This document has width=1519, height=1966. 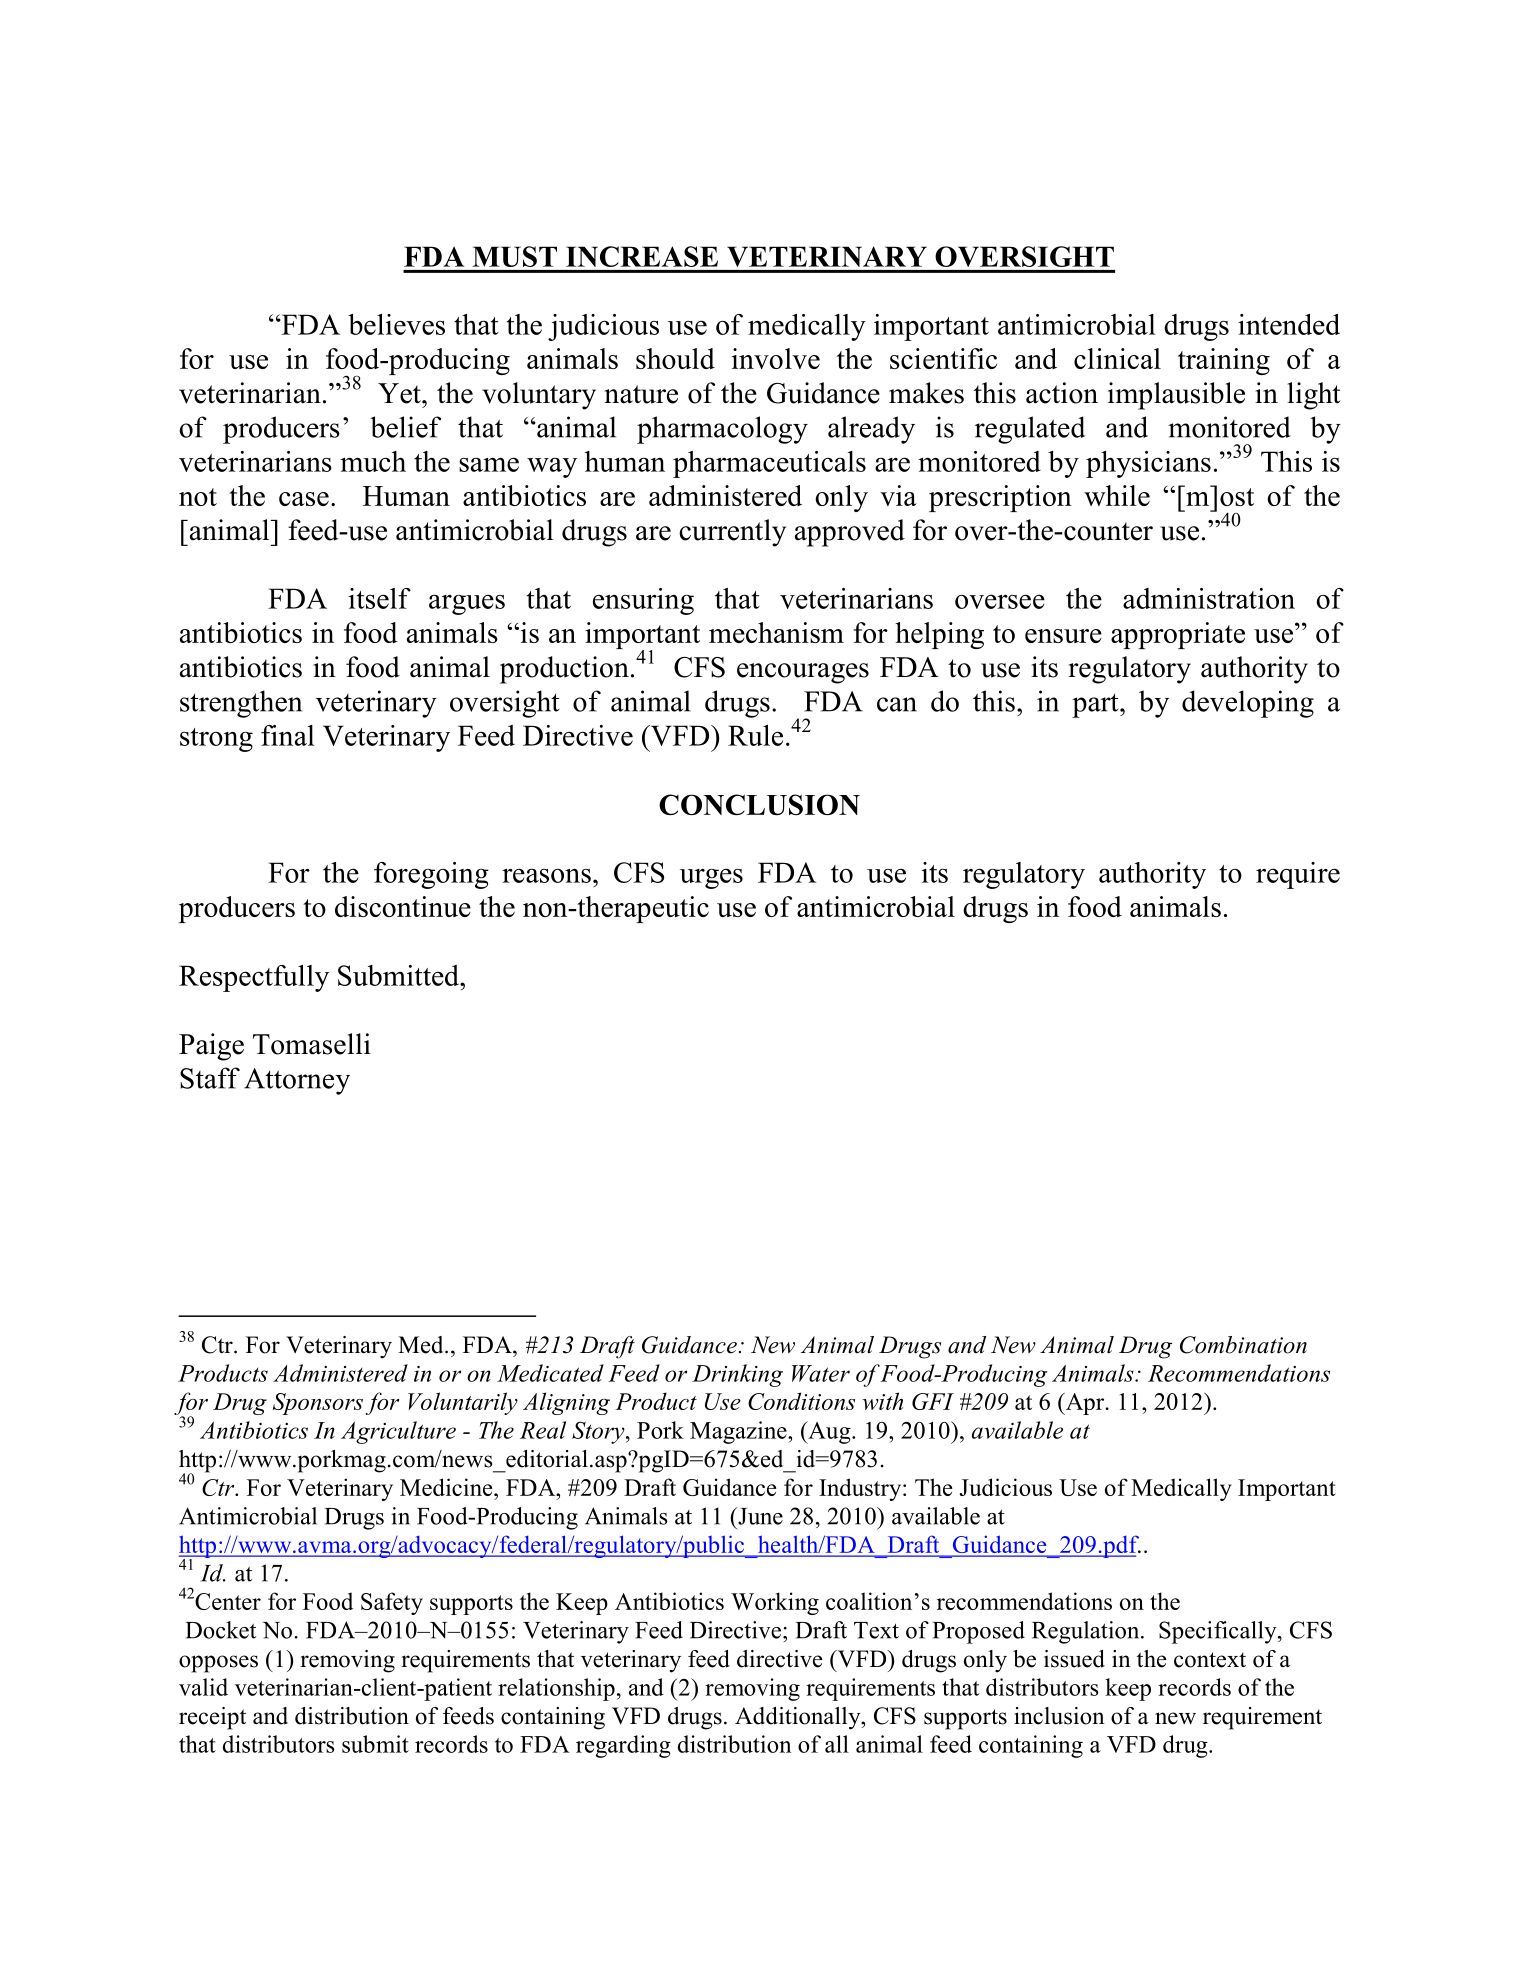 What do you see at coordinates (1248, 704) in the document?
I see `developing` at bounding box center [1248, 704].
